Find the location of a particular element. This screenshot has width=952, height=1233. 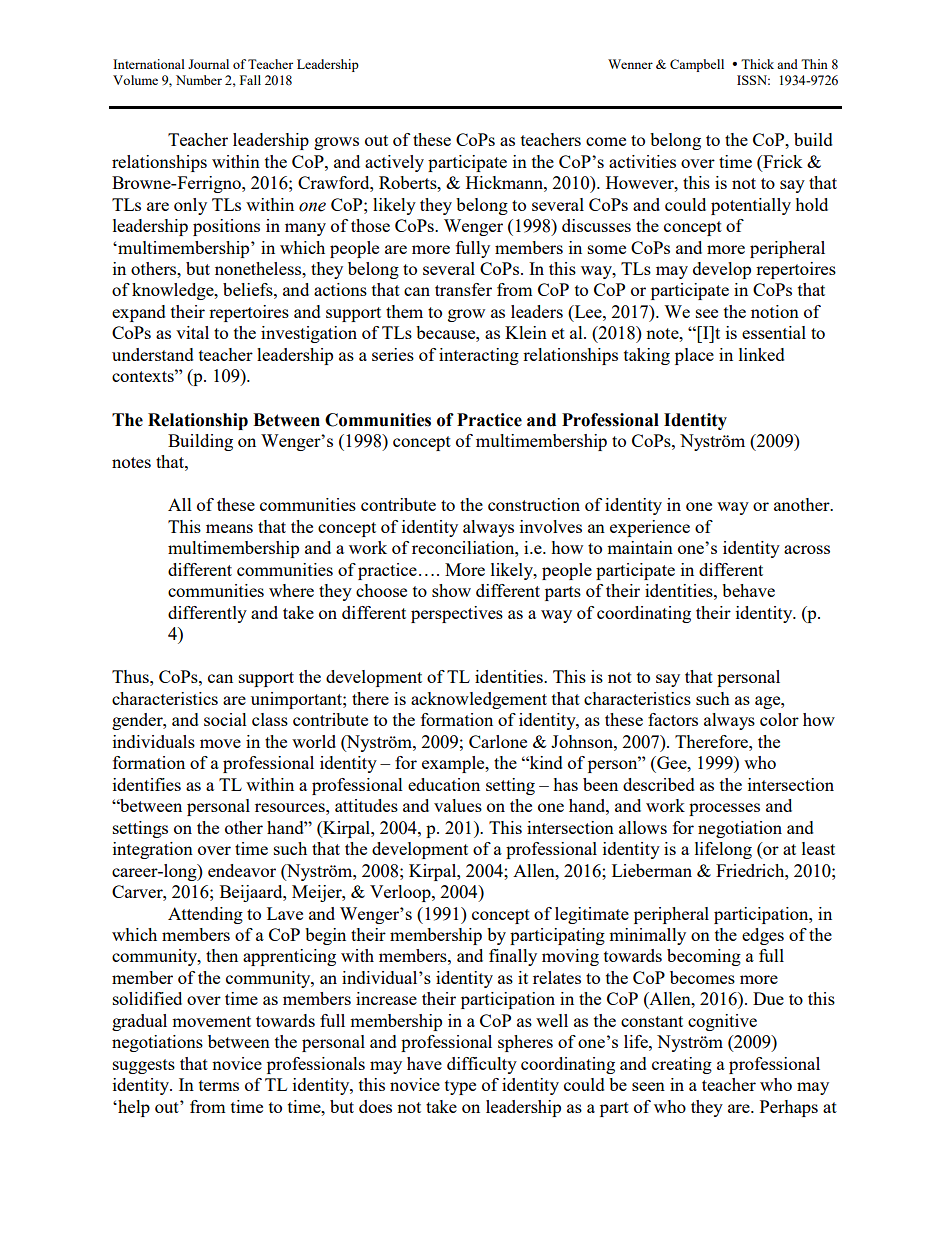

where is located at coordinates (291, 590).
